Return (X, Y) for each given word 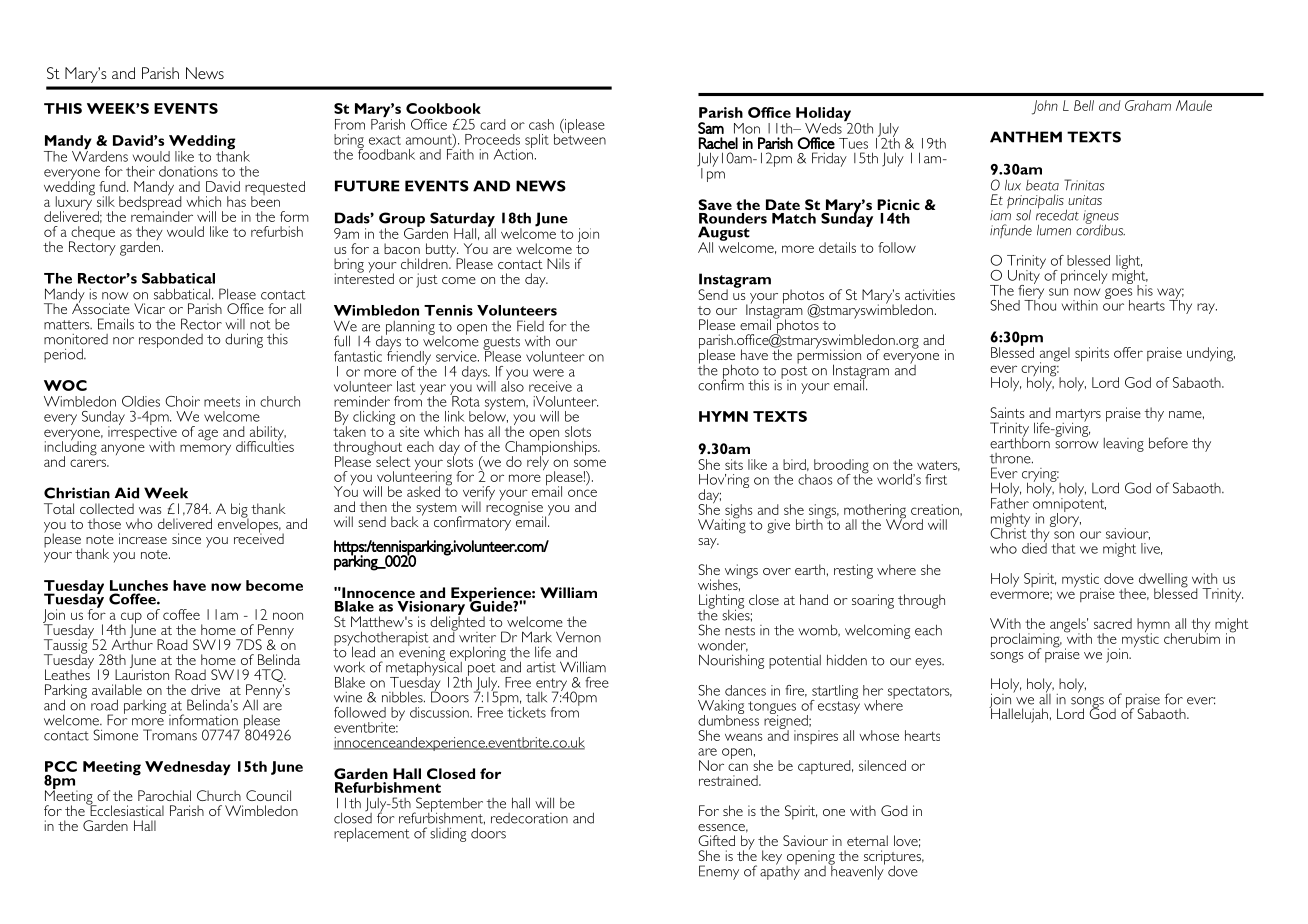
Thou (1040, 304)
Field (530, 326)
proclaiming (1026, 641)
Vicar (149, 308)
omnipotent (1069, 504)
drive (205, 689)
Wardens (100, 156)
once (582, 493)
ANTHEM (1026, 137)
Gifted (716, 840)
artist (541, 667)
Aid (127, 493)
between (580, 138)
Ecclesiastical (126, 809)
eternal (867, 840)
